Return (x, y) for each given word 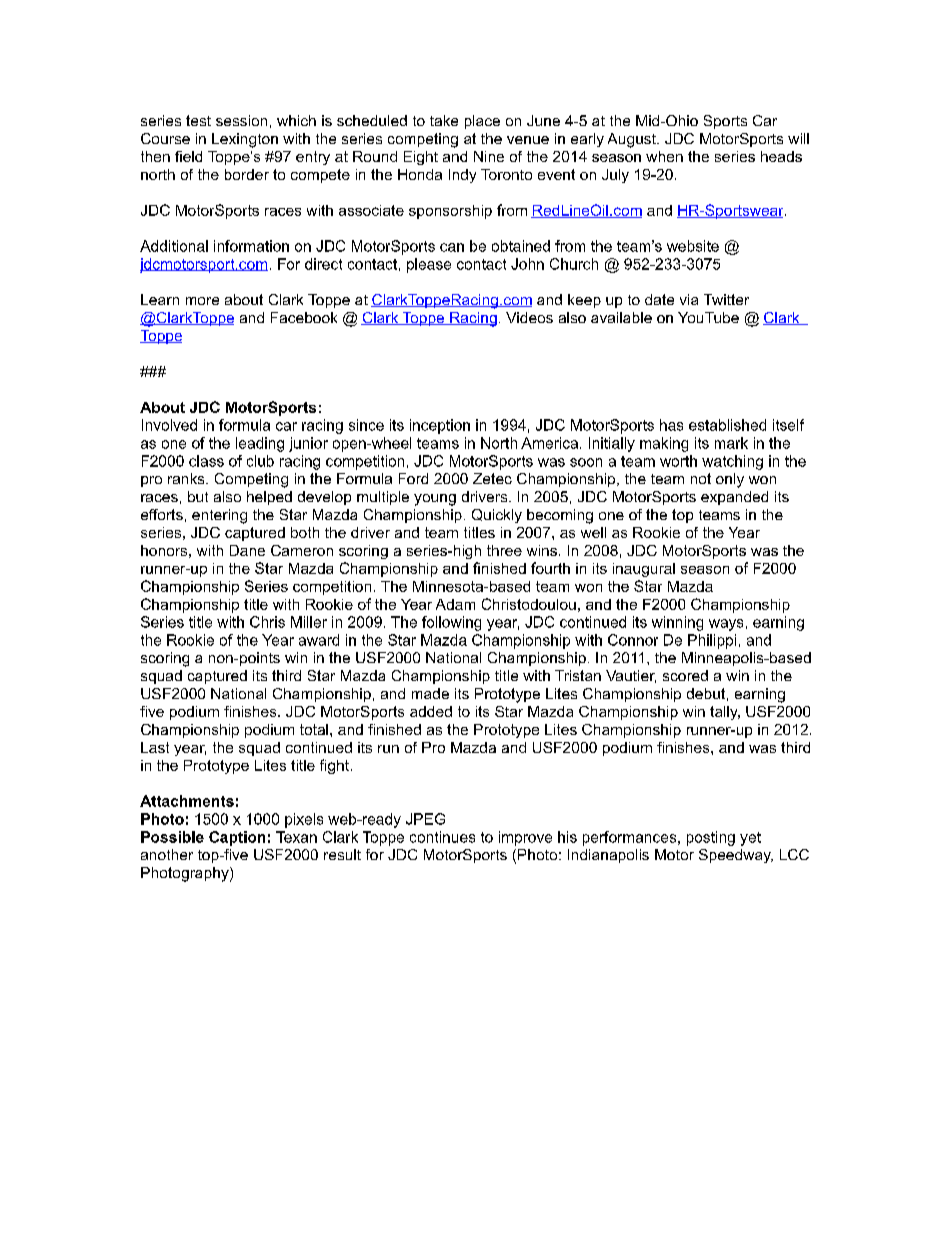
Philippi (712, 641)
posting (711, 838)
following (451, 623)
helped (269, 498)
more (202, 301)
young (435, 500)
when (664, 156)
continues (442, 837)
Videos (529, 317)
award (319, 640)
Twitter (726, 299)
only (730, 480)
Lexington (245, 140)
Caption (237, 838)
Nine (489, 156)
